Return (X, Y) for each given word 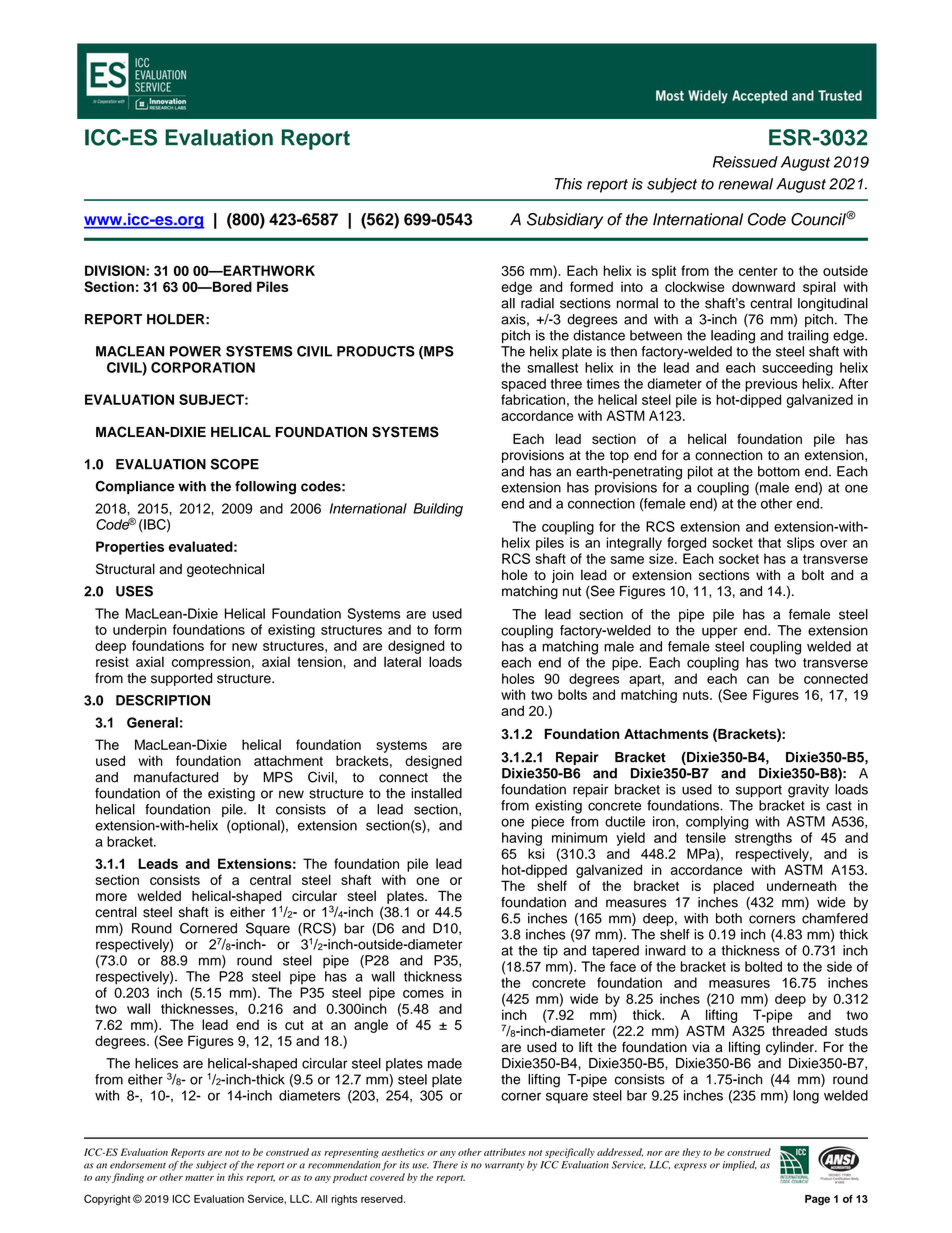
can (758, 680)
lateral (402, 661)
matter (199, 1178)
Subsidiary (565, 221)
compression (211, 663)
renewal (745, 184)
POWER (195, 351)
